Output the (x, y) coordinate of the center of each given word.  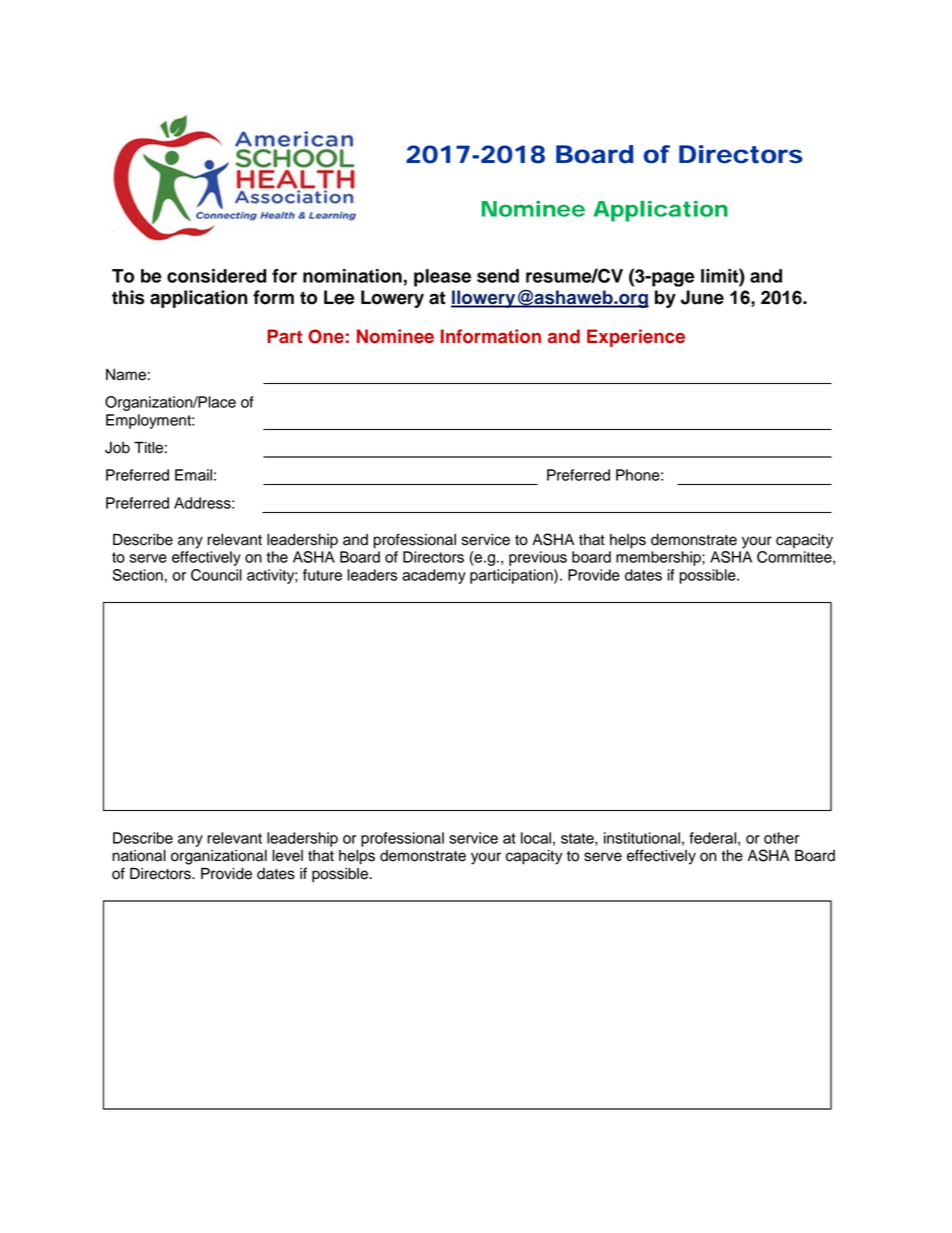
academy (434, 576)
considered (217, 276)
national (139, 856)
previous (538, 558)
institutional (642, 838)
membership (659, 558)
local (536, 838)
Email (193, 475)
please (442, 278)
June (702, 297)
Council (216, 575)
